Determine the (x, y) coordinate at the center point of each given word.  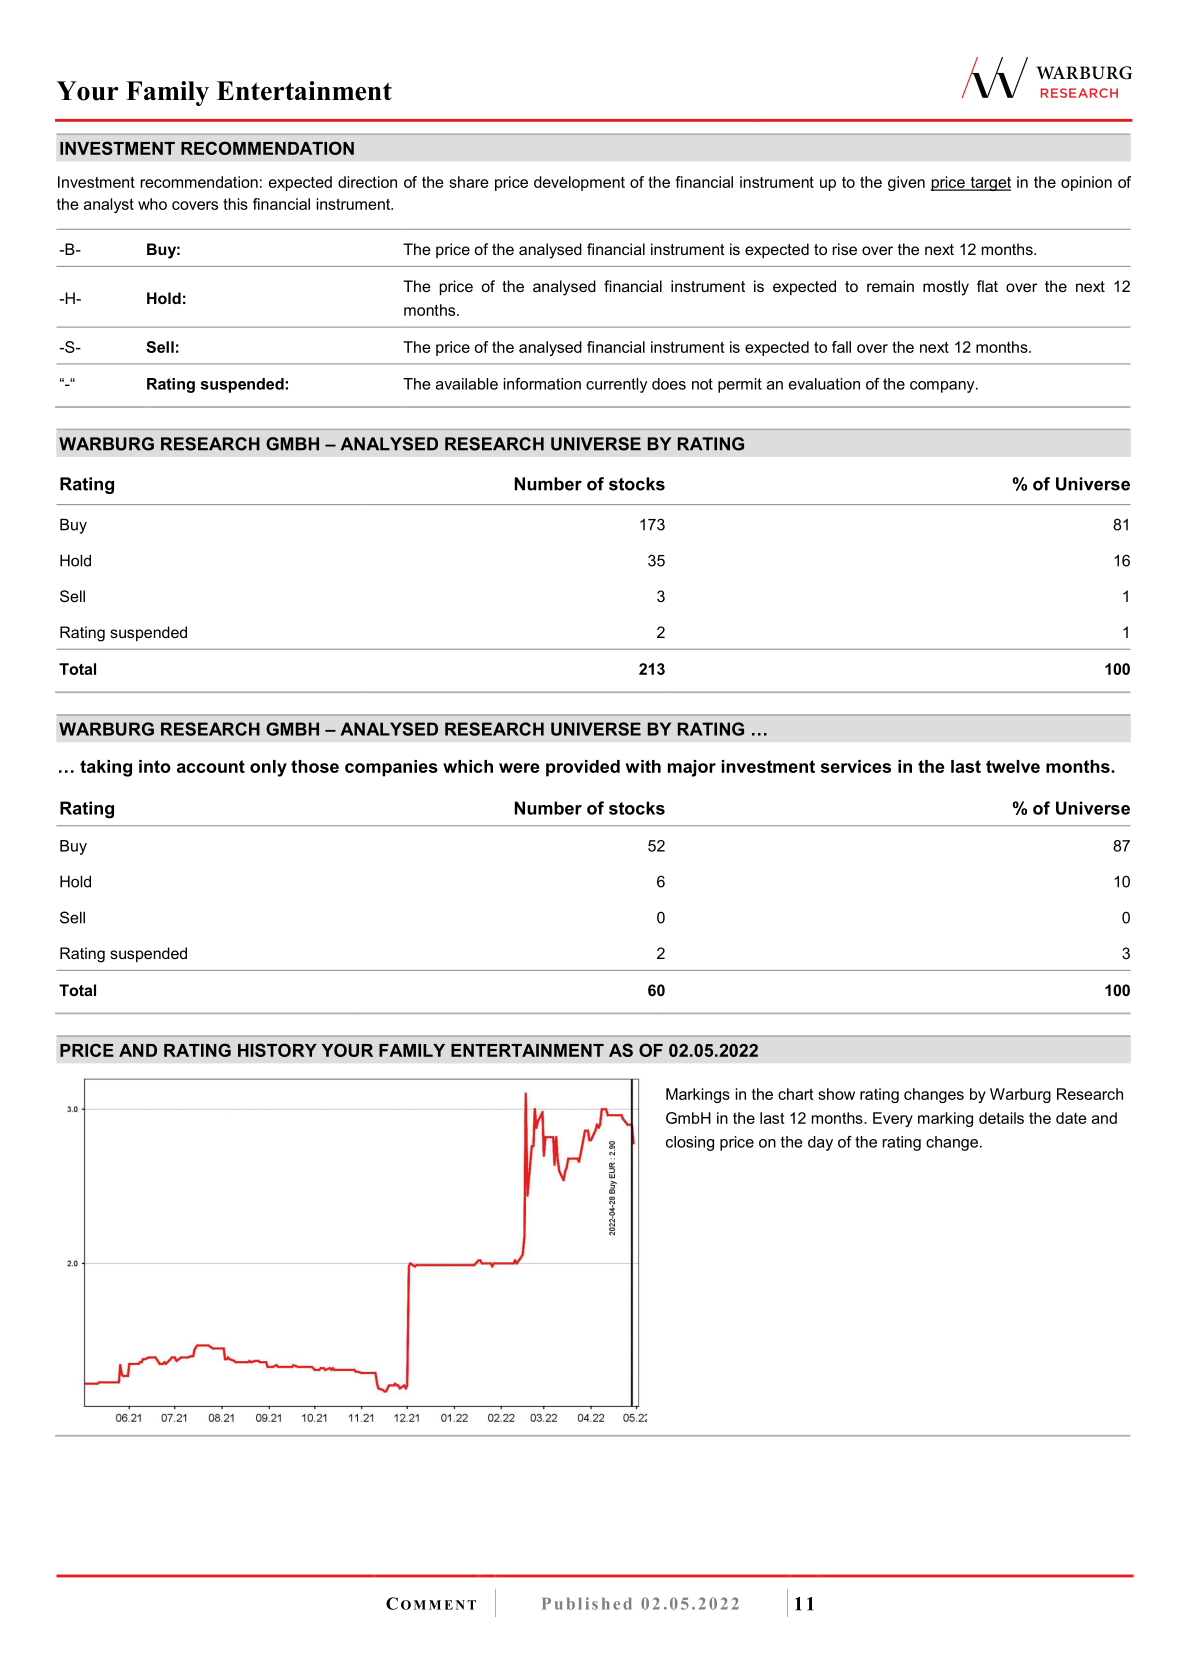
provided (583, 768)
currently (616, 385)
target (989, 184)
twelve (1013, 766)
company (943, 387)
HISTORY (277, 1050)
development (579, 183)
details (1001, 1118)
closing (690, 1143)
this (235, 204)
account (211, 766)
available (467, 384)
